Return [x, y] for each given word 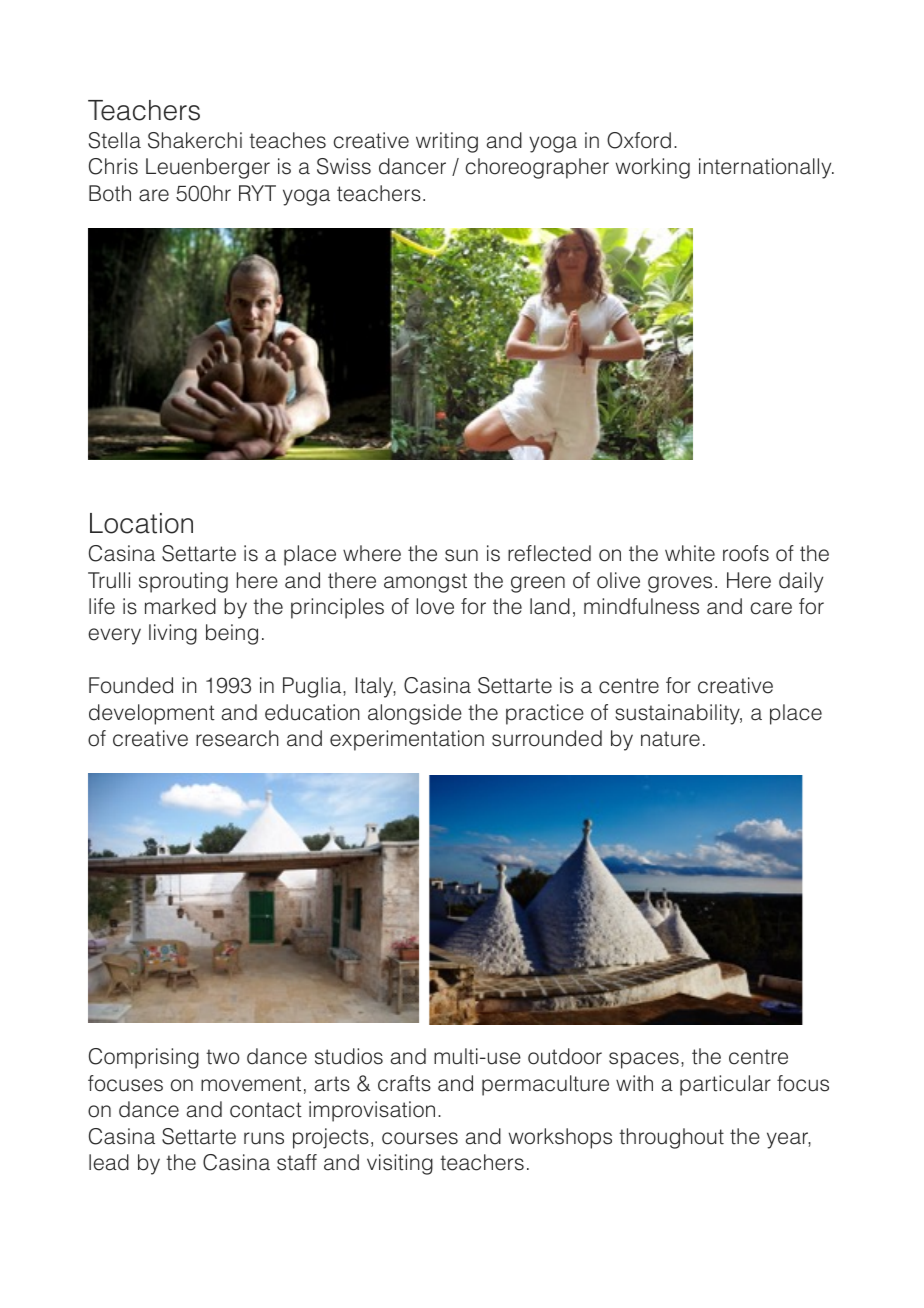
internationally [766, 168]
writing [447, 142]
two [223, 1057]
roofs [746, 553]
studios [349, 1056]
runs [264, 1138]
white [690, 553]
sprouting [183, 582]
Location [141, 523]
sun [461, 555]
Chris [113, 166]
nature [670, 739]
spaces [644, 1060]
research [237, 738]
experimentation [407, 740]
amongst [425, 583]
